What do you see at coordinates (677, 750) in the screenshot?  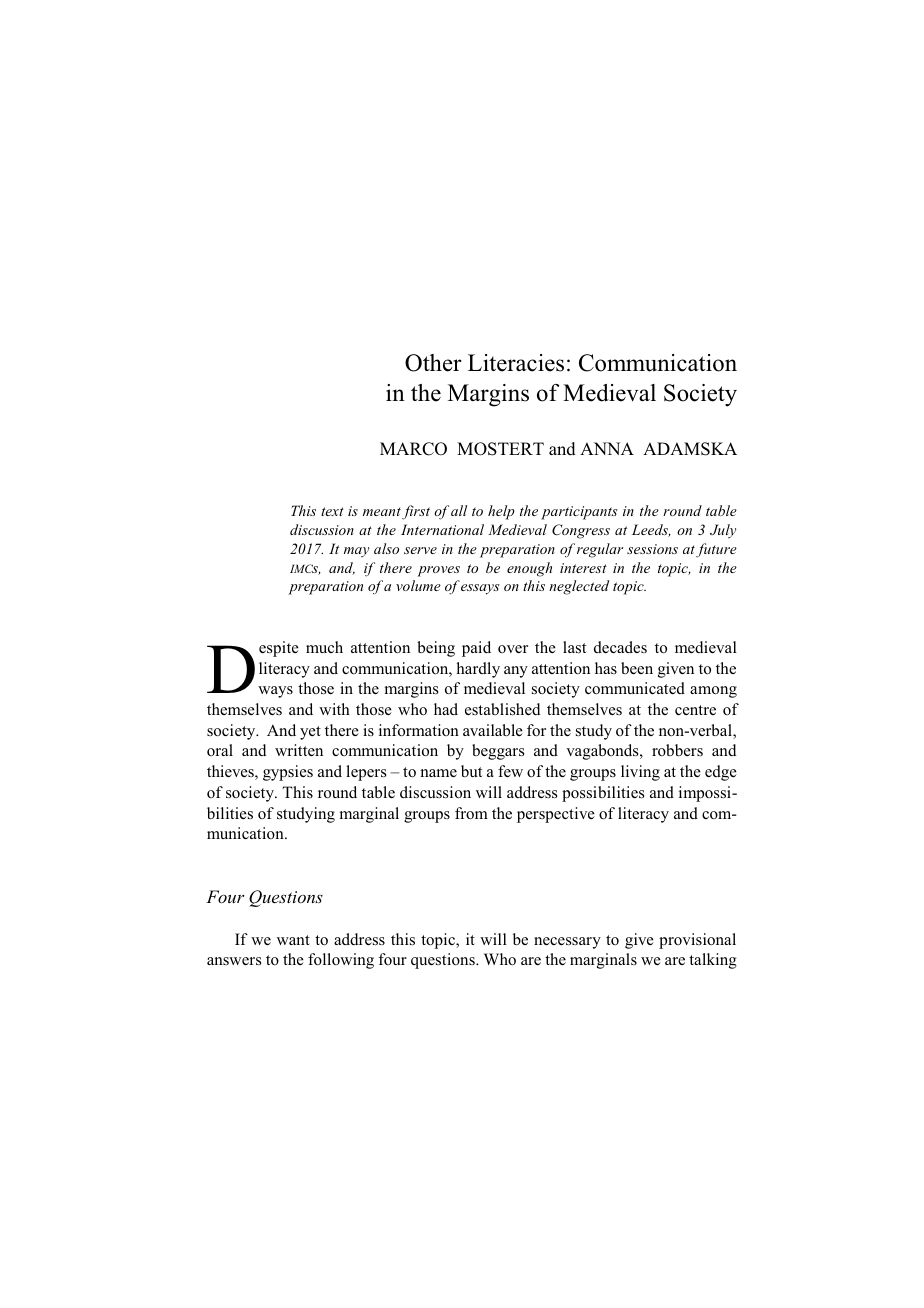 I see `robbers` at bounding box center [677, 750].
